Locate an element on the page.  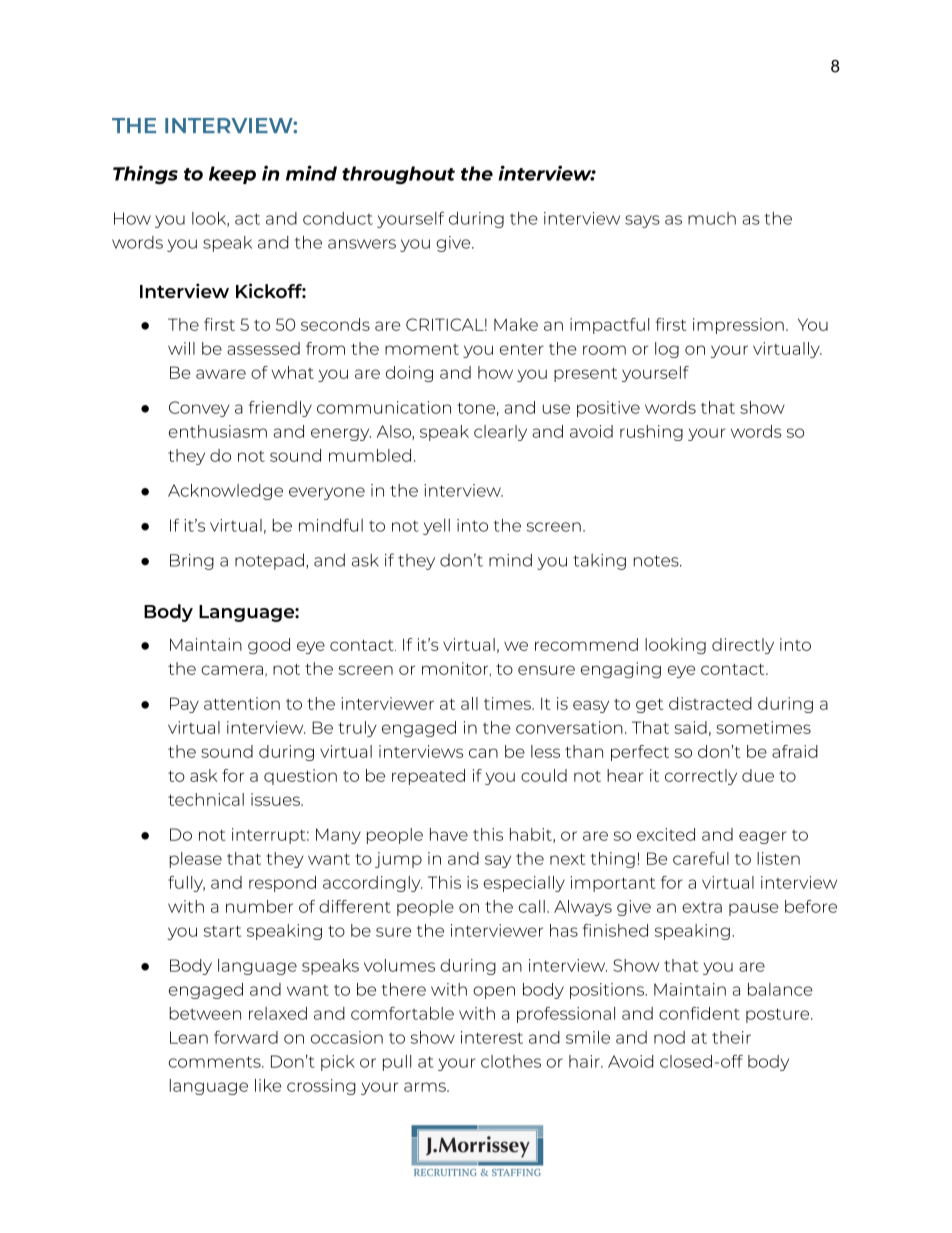
keep is located at coordinates (232, 175).
